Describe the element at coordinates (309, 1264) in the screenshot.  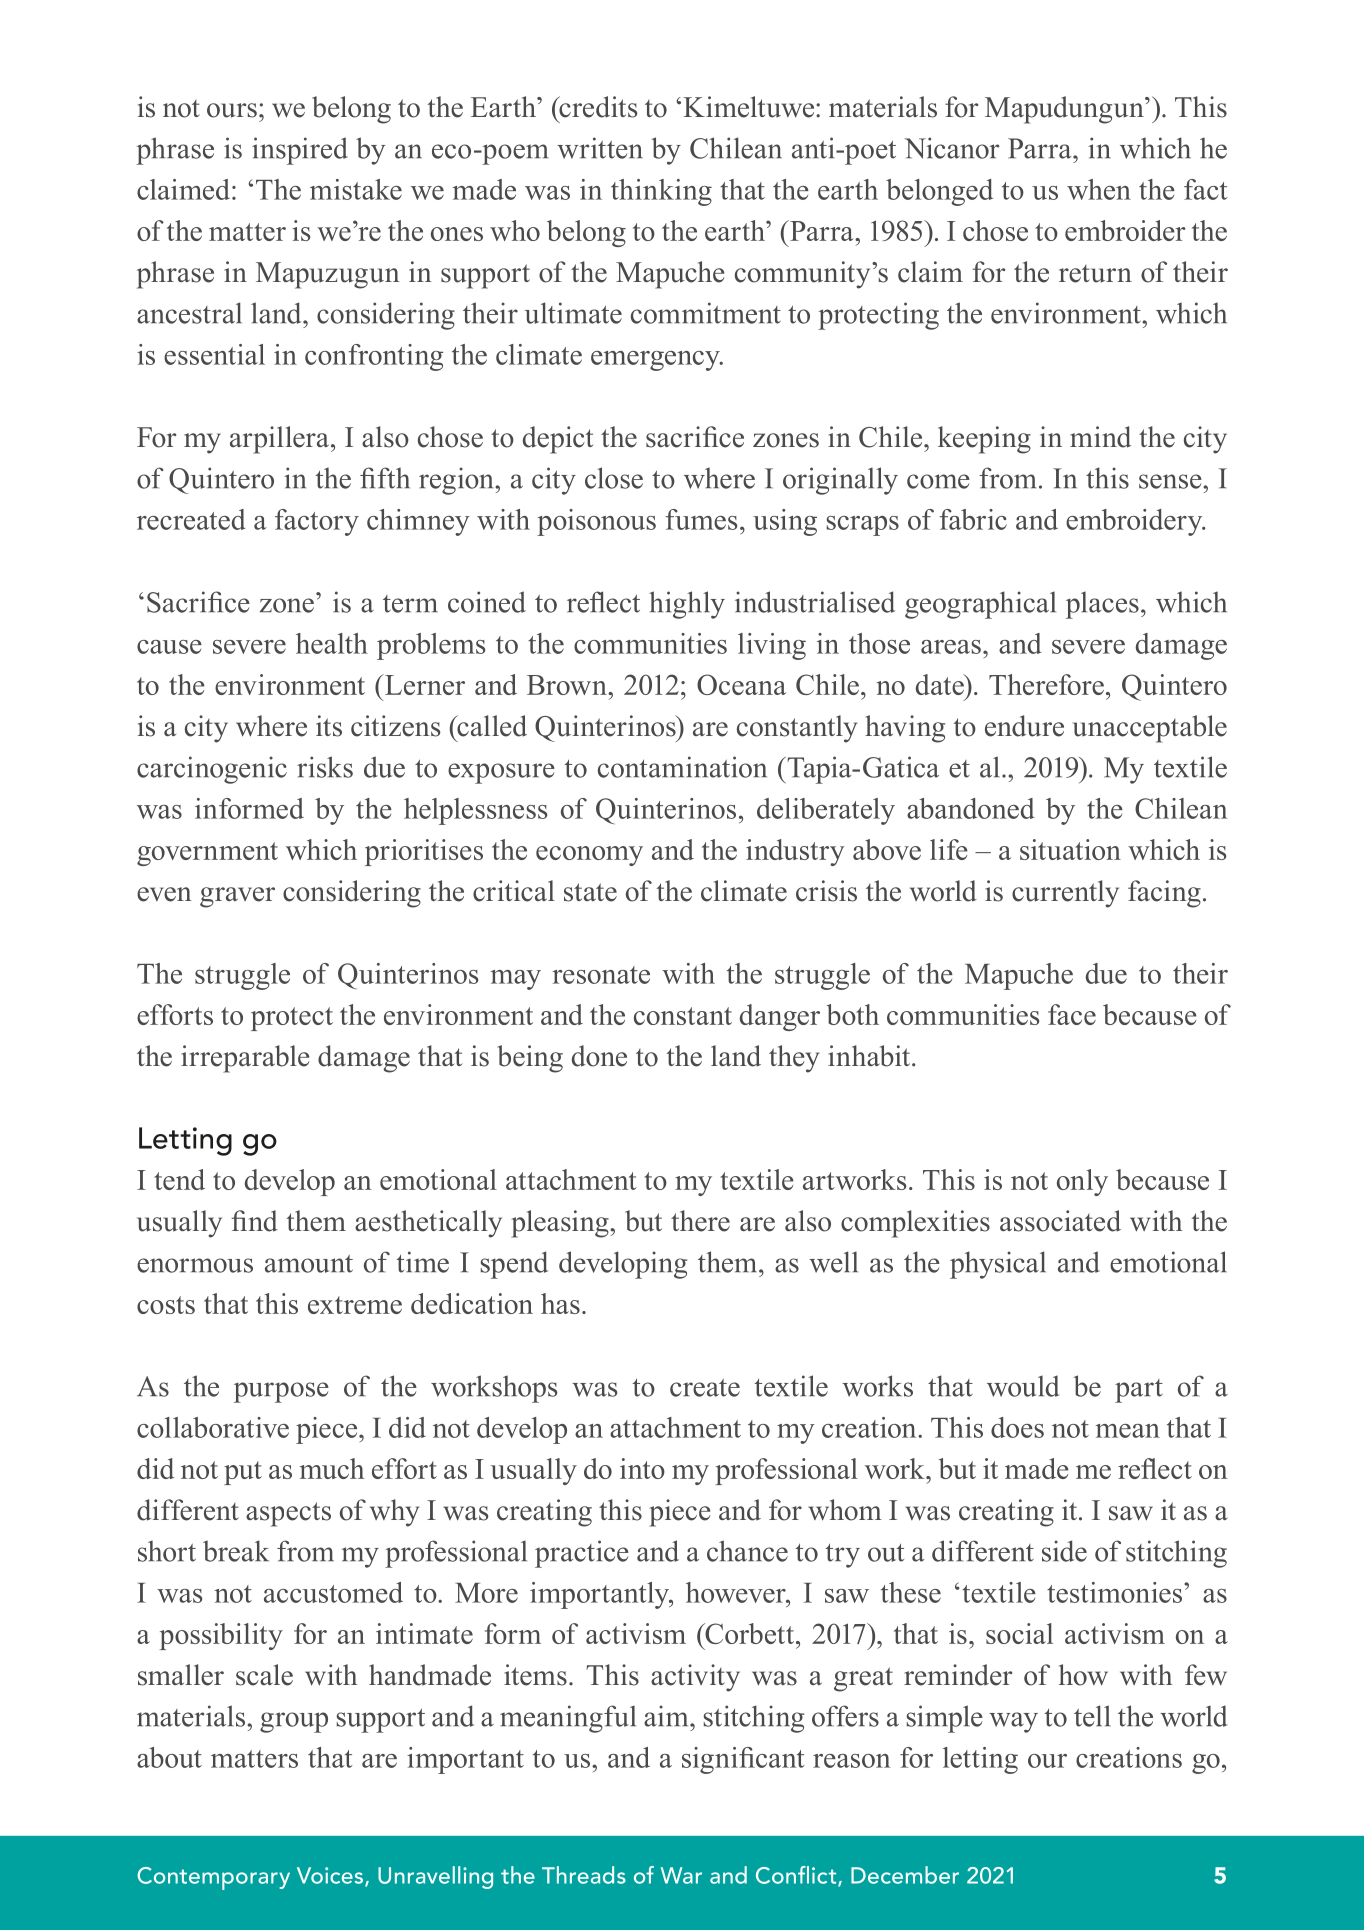
I see `amount` at that location.
